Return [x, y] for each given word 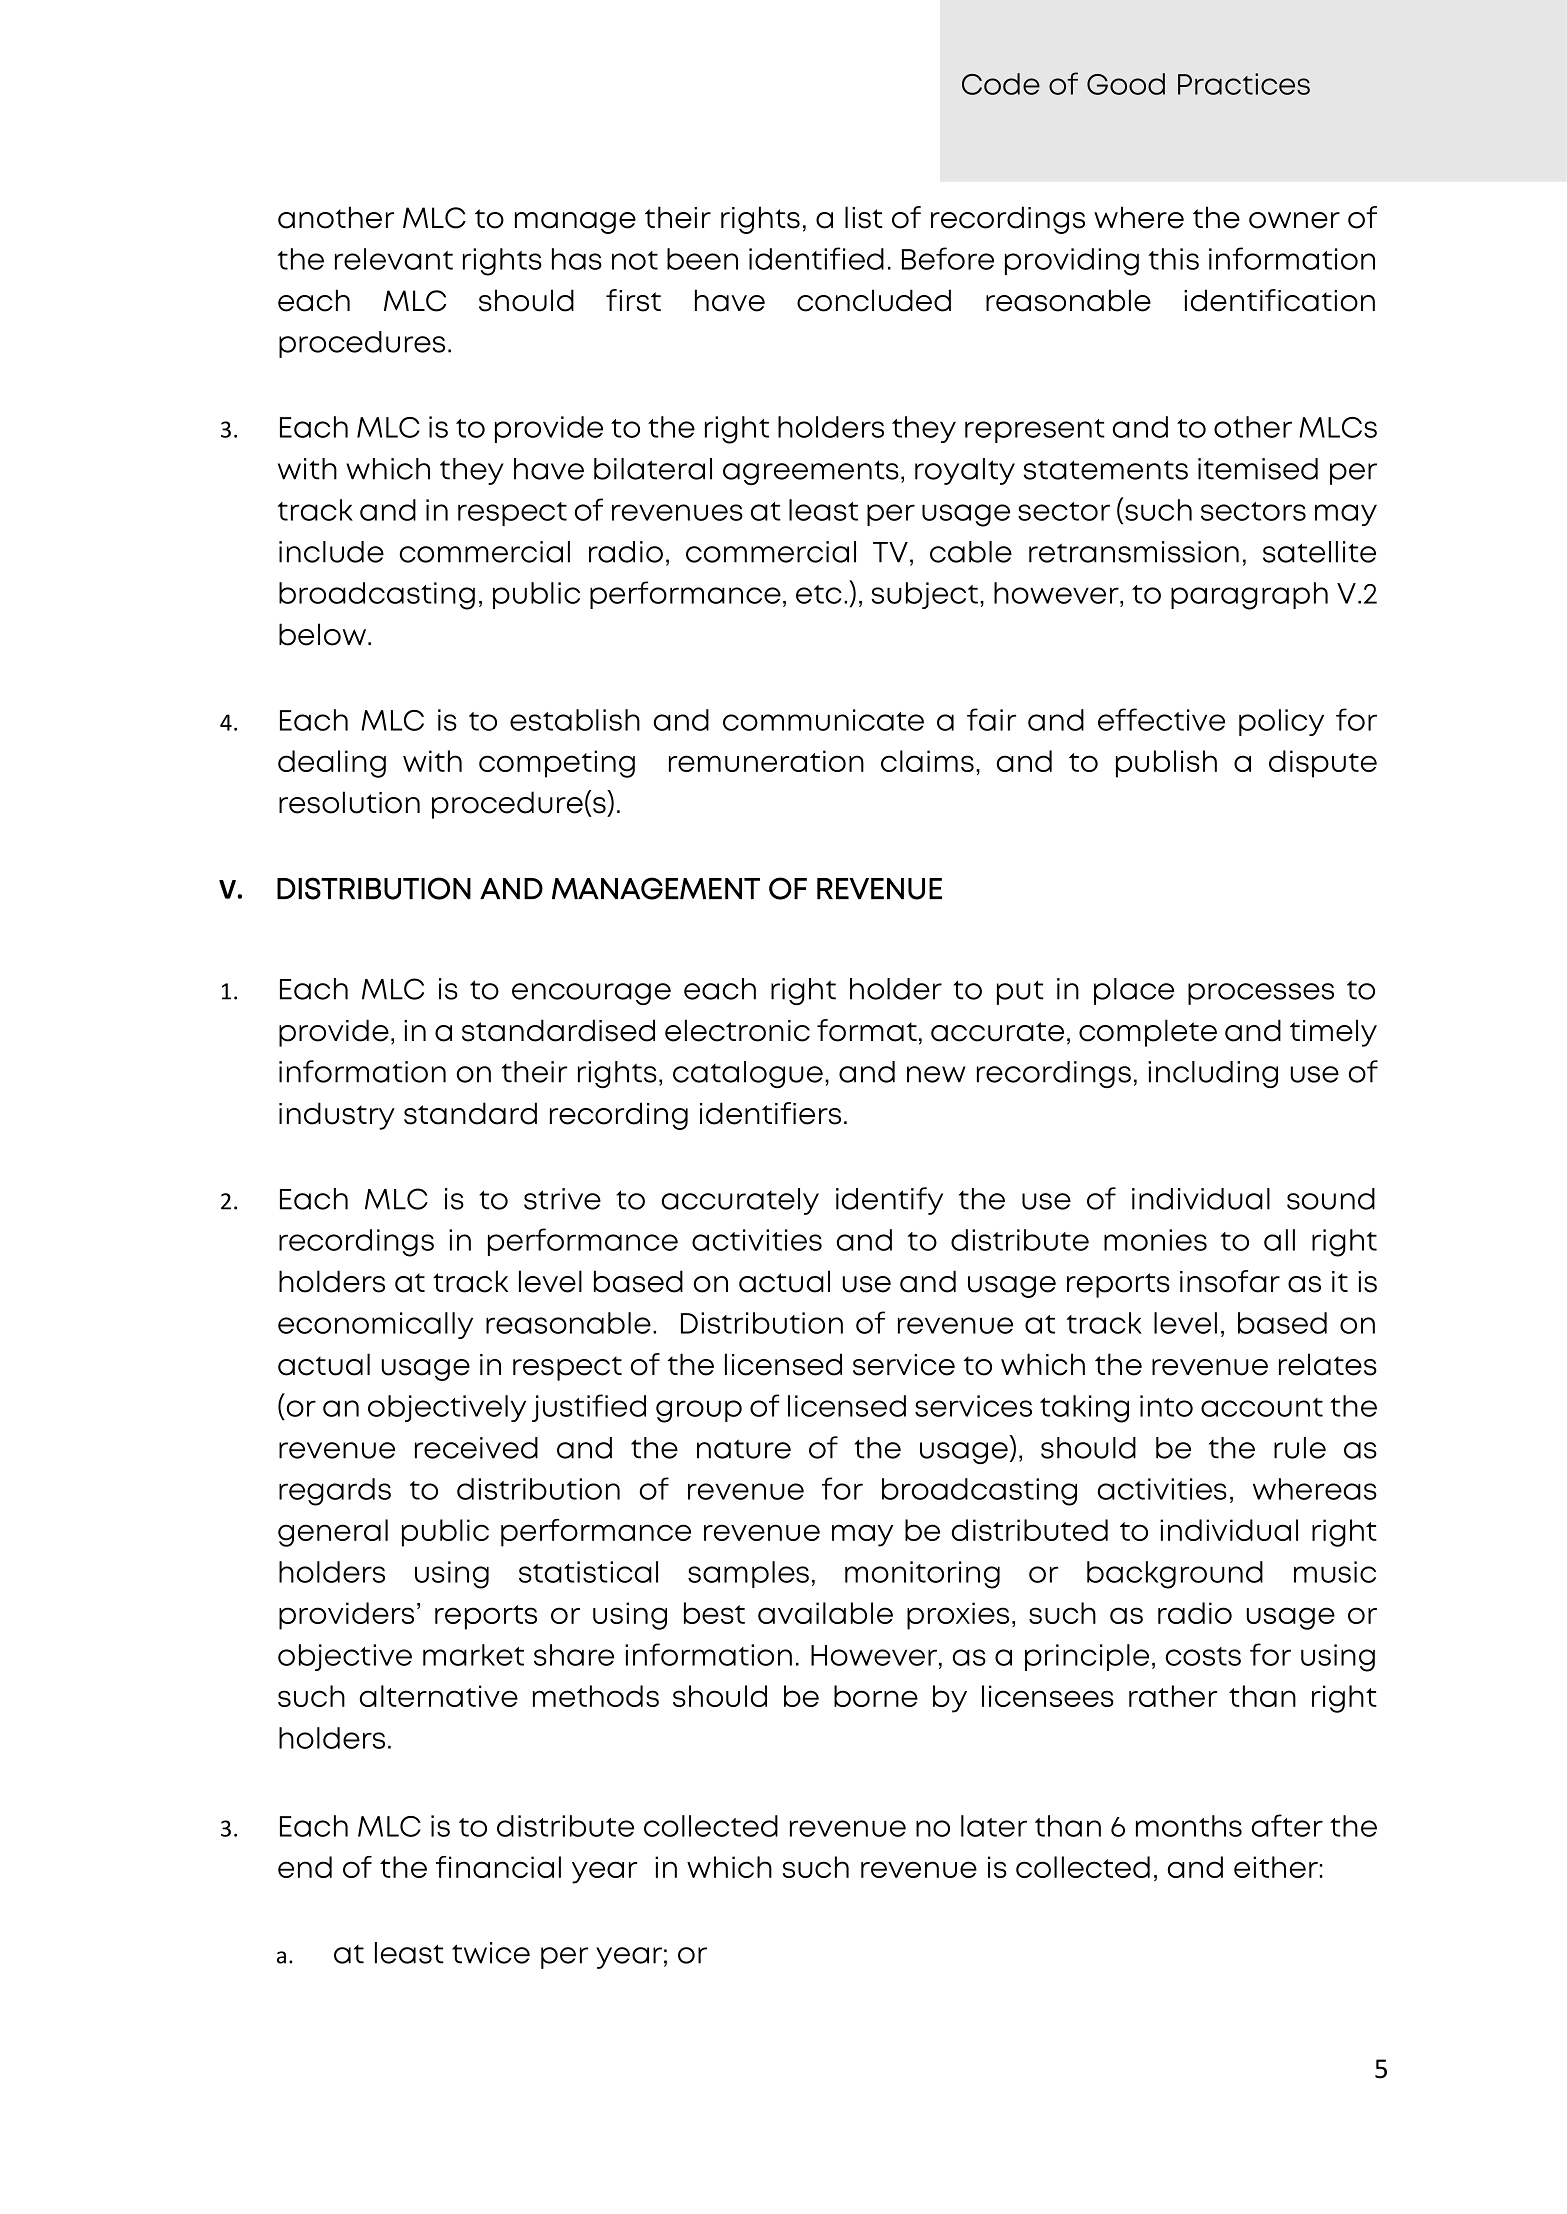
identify [889, 1201]
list [864, 217]
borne [876, 1696]
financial [498, 1867]
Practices [1244, 84]
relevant [394, 259]
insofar [1230, 1281]
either [1276, 1867]
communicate [823, 720]
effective [1161, 719]
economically [375, 1325]
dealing [332, 764]
